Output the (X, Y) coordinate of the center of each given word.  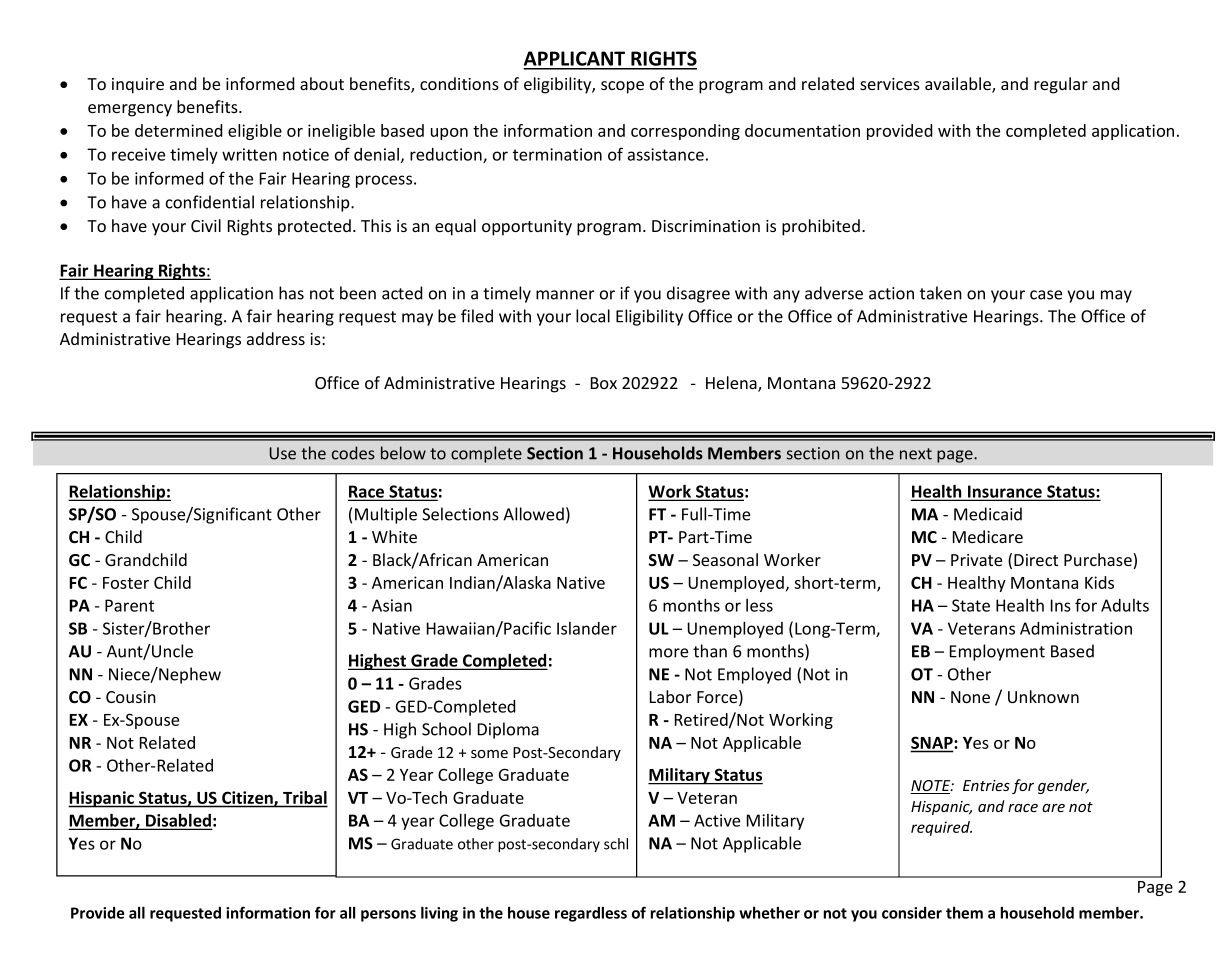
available (959, 85)
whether (769, 913)
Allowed (533, 514)
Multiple (386, 515)
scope (622, 87)
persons (388, 916)
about (322, 83)
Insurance (1005, 492)
